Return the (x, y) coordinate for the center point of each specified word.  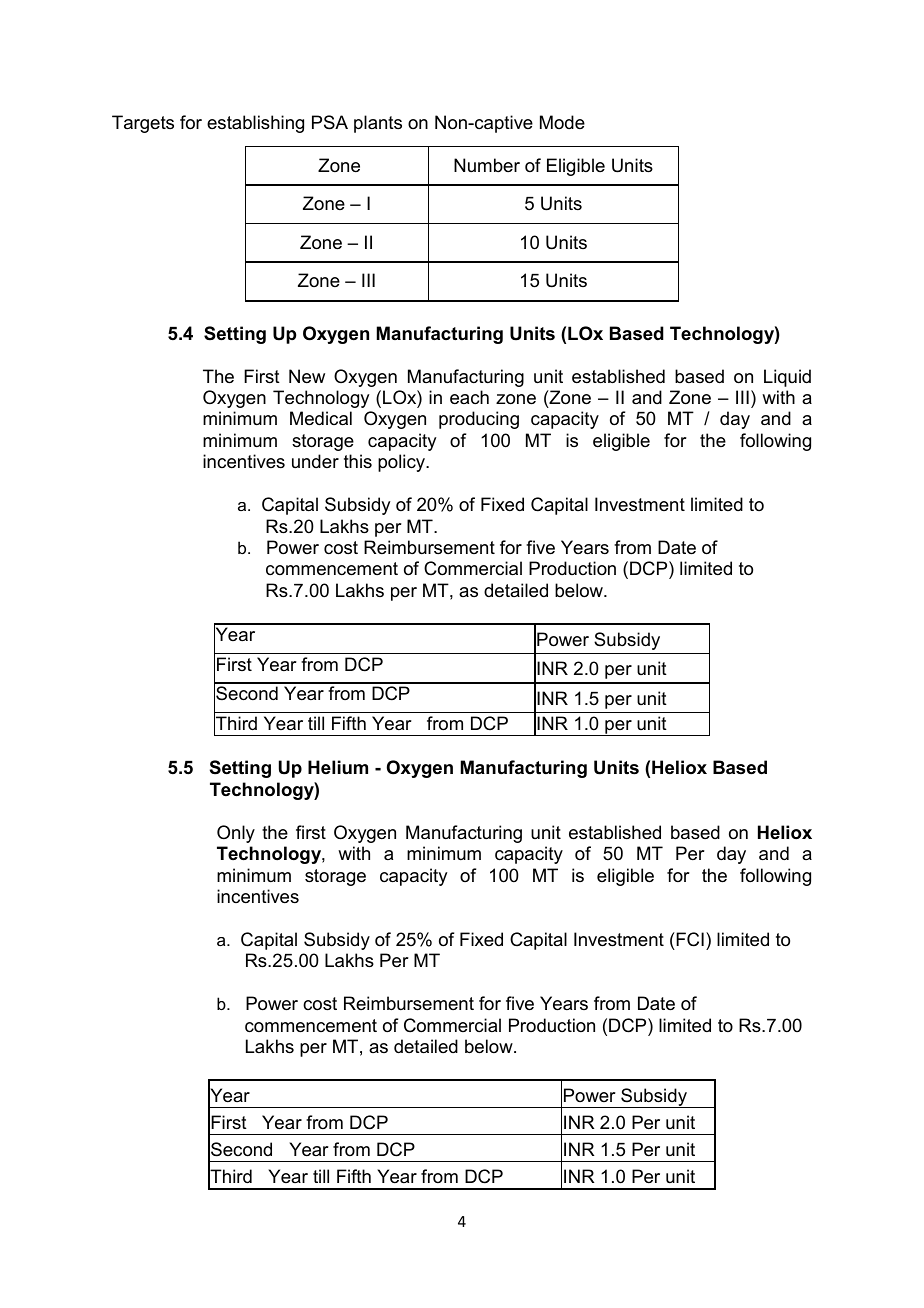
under (315, 461)
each (469, 397)
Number (487, 165)
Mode (562, 122)
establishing (255, 124)
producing (479, 420)
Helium (338, 767)
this (358, 461)
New (307, 376)
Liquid (787, 378)
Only (236, 834)
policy (403, 463)
